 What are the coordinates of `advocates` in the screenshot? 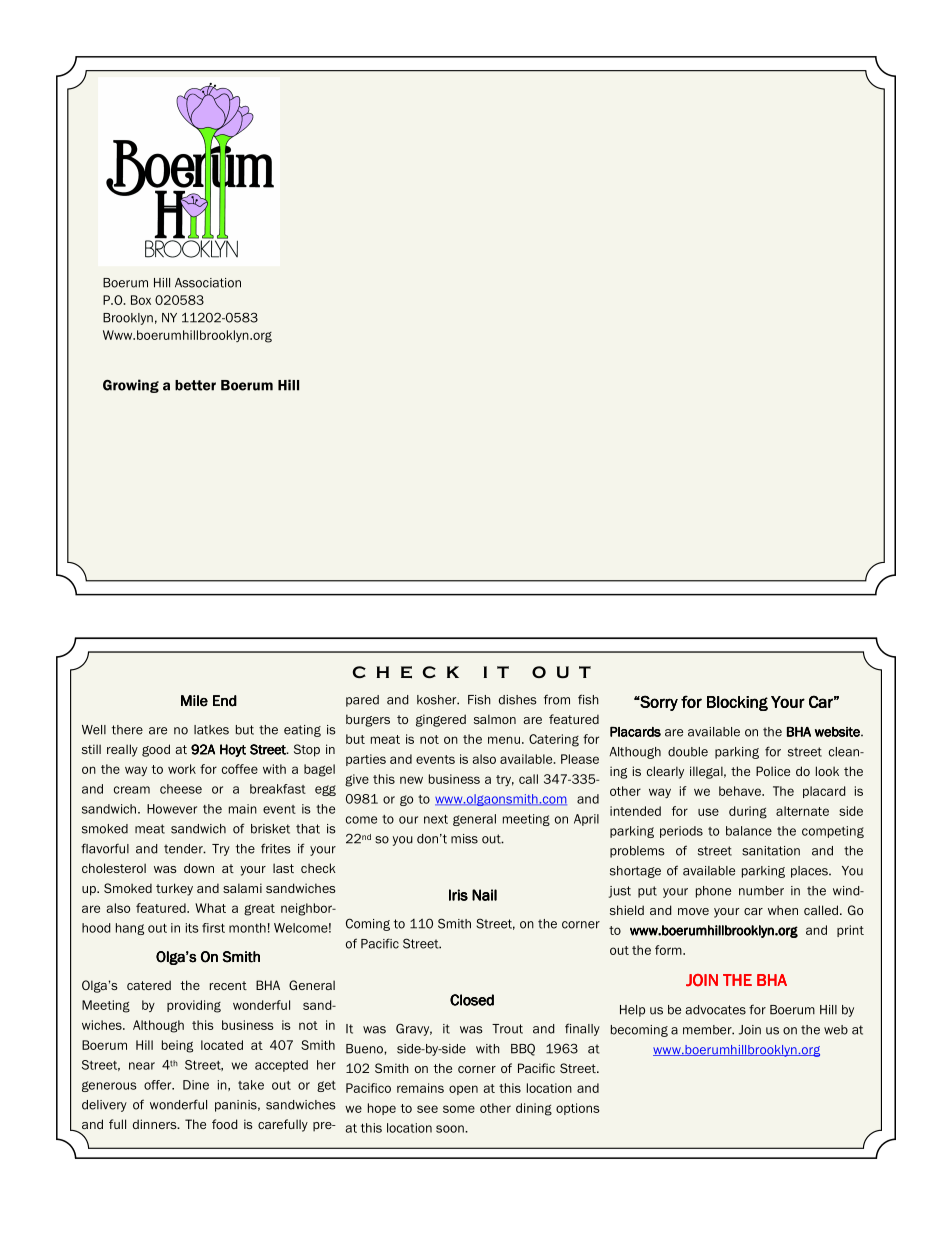 It's located at (715, 1010).
